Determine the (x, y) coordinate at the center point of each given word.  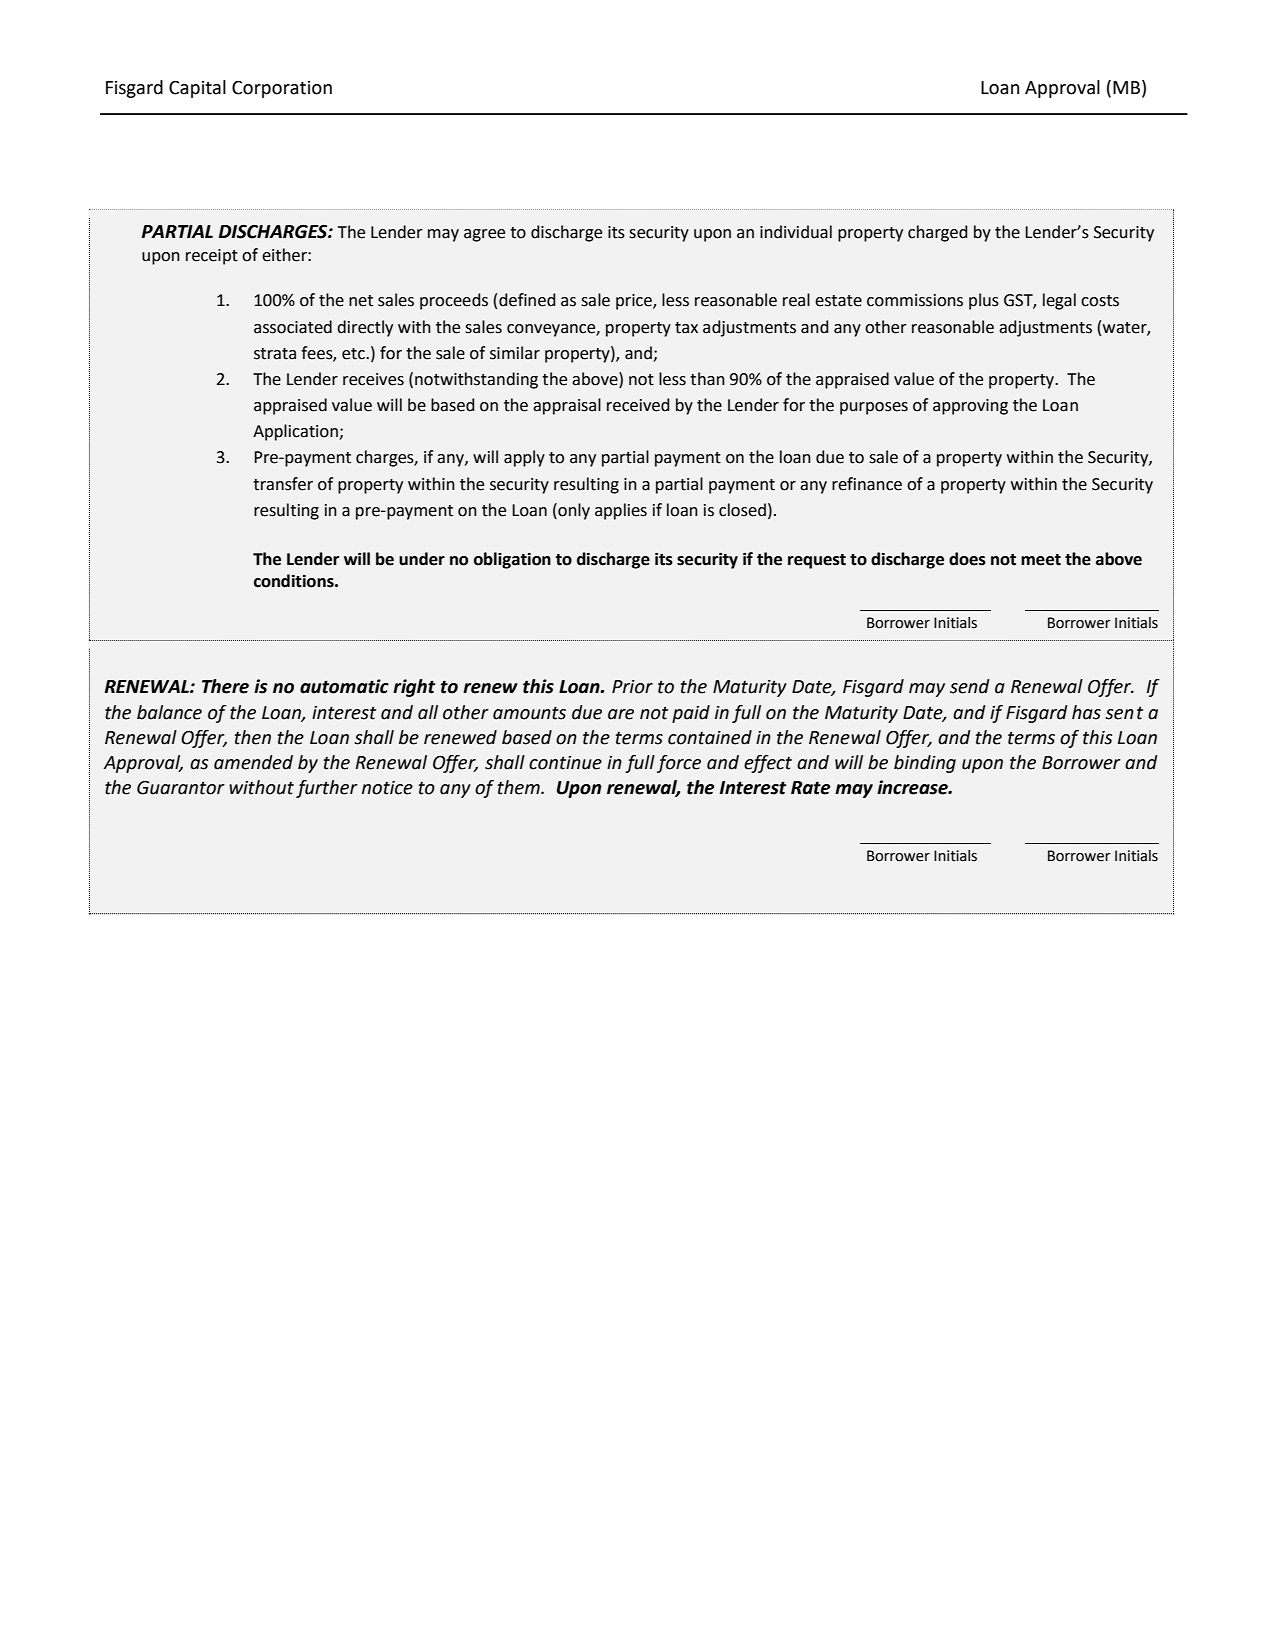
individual (796, 232)
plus (984, 301)
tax (686, 328)
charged (937, 233)
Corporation (282, 89)
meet (1041, 560)
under (422, 559)
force (679, 764)
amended (253, 762)
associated (293, 327)
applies (621, 511)
